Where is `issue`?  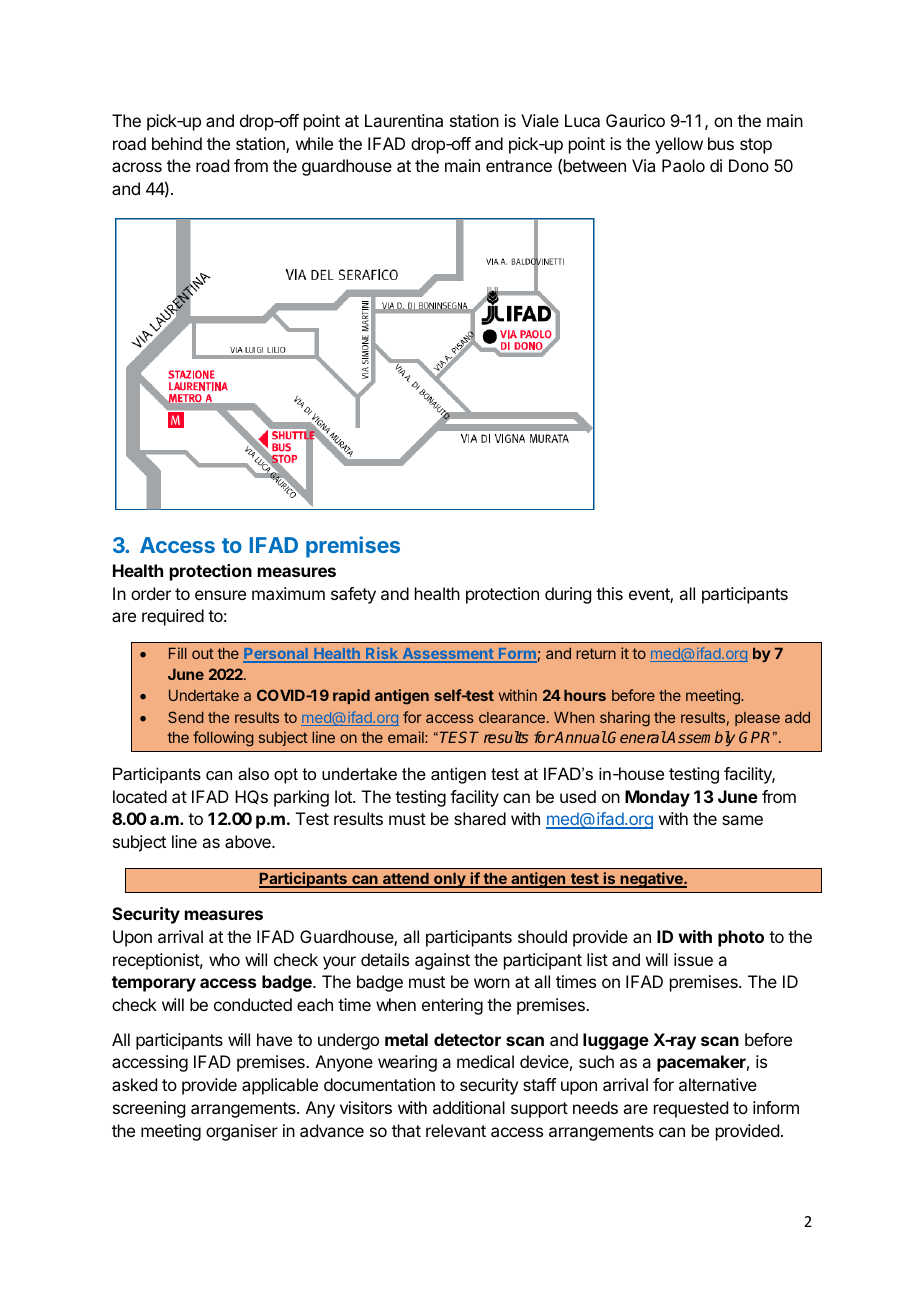
issue is located at coordinates (693, 959).
